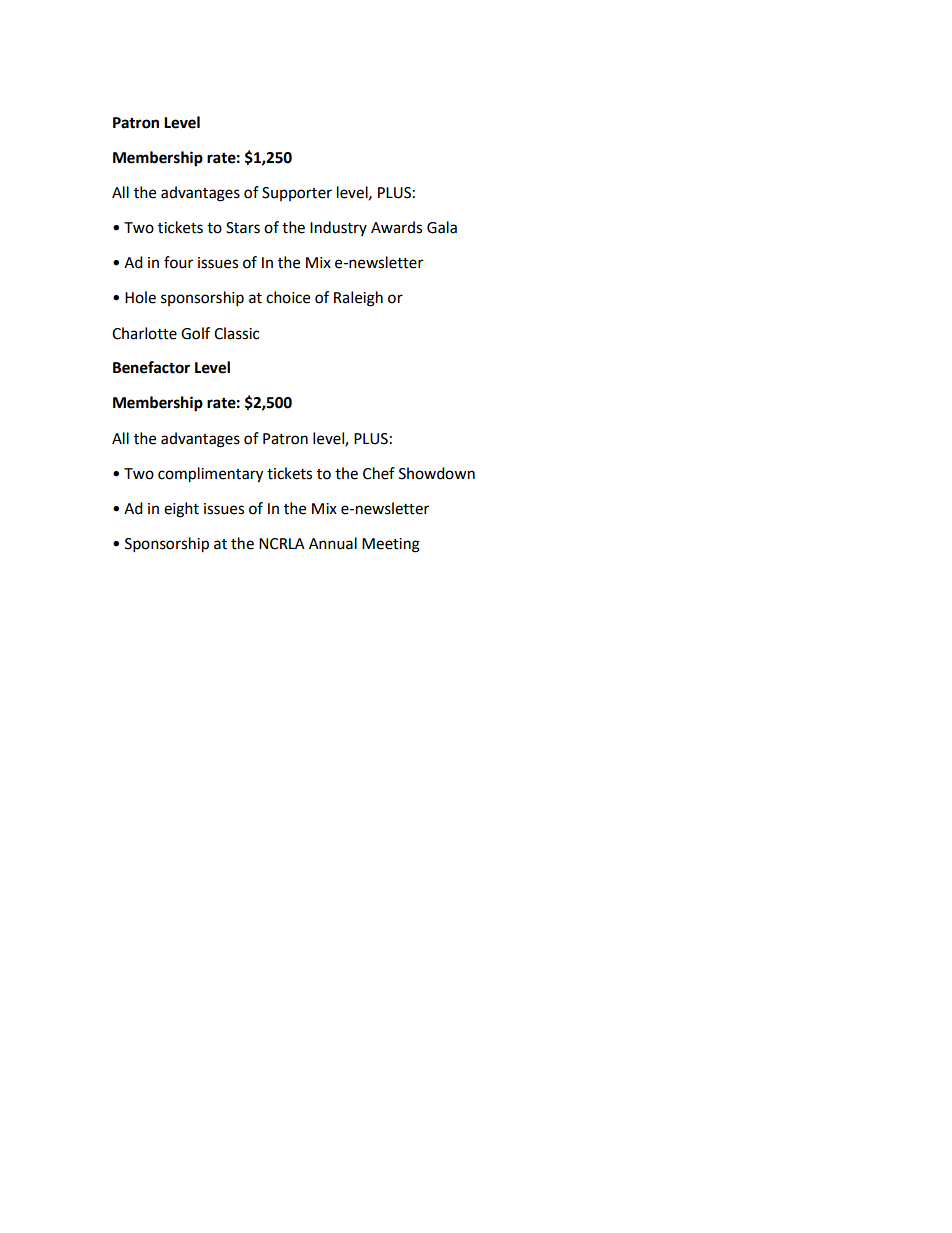 This screenshot has width=952, height=1233. What do you see at coordinates (243, 228) in the screenshot?
I see `Stars` at bounding box center [243, 228].
